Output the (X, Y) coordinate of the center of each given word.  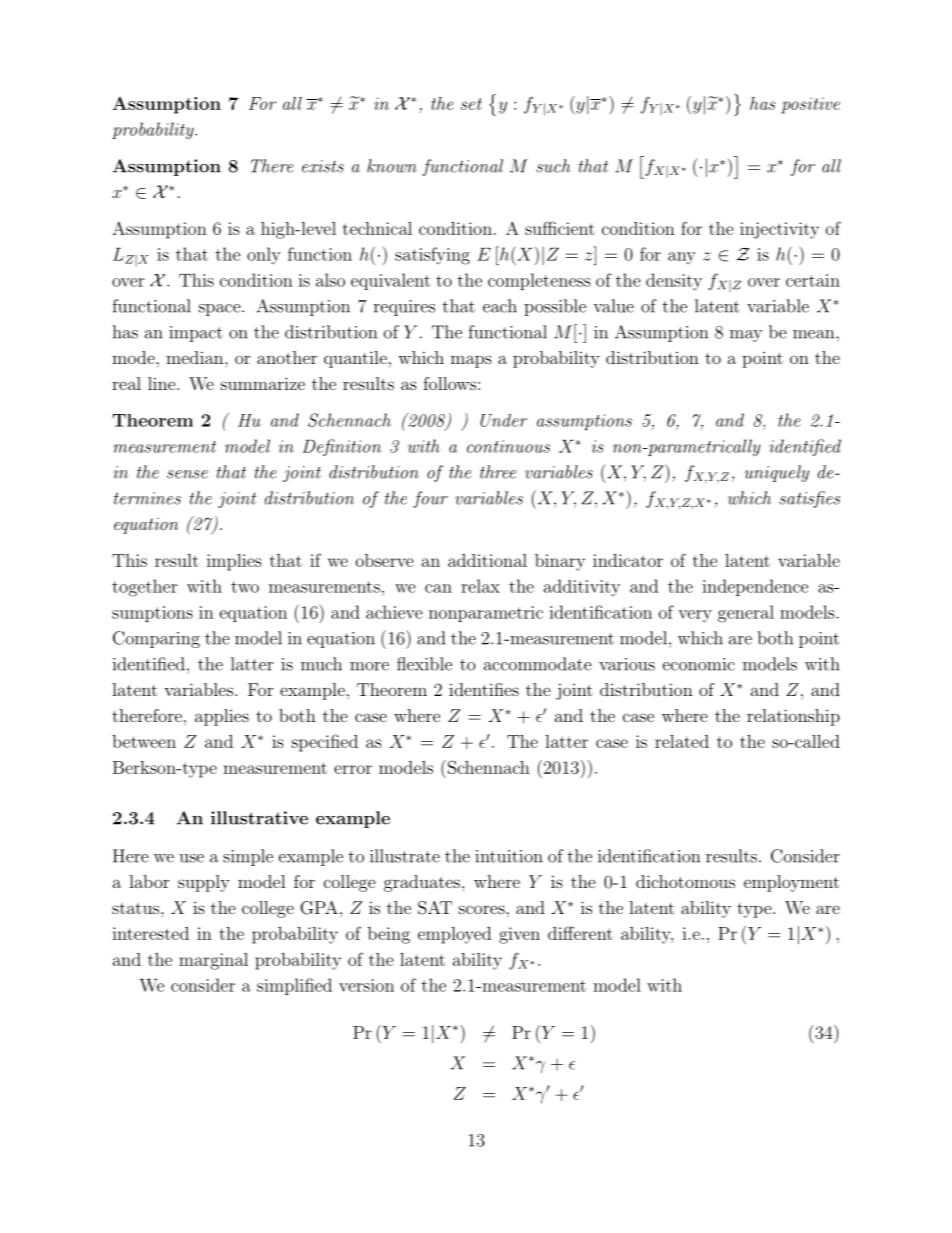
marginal (213, 961)
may (746, 336)
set (471, 104)
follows (449, 383)
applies (222, 717)
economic (699, 664)
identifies (484, 689)
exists (323, 166)
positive (810, 105)
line (163, 383)
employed (454, 935)
